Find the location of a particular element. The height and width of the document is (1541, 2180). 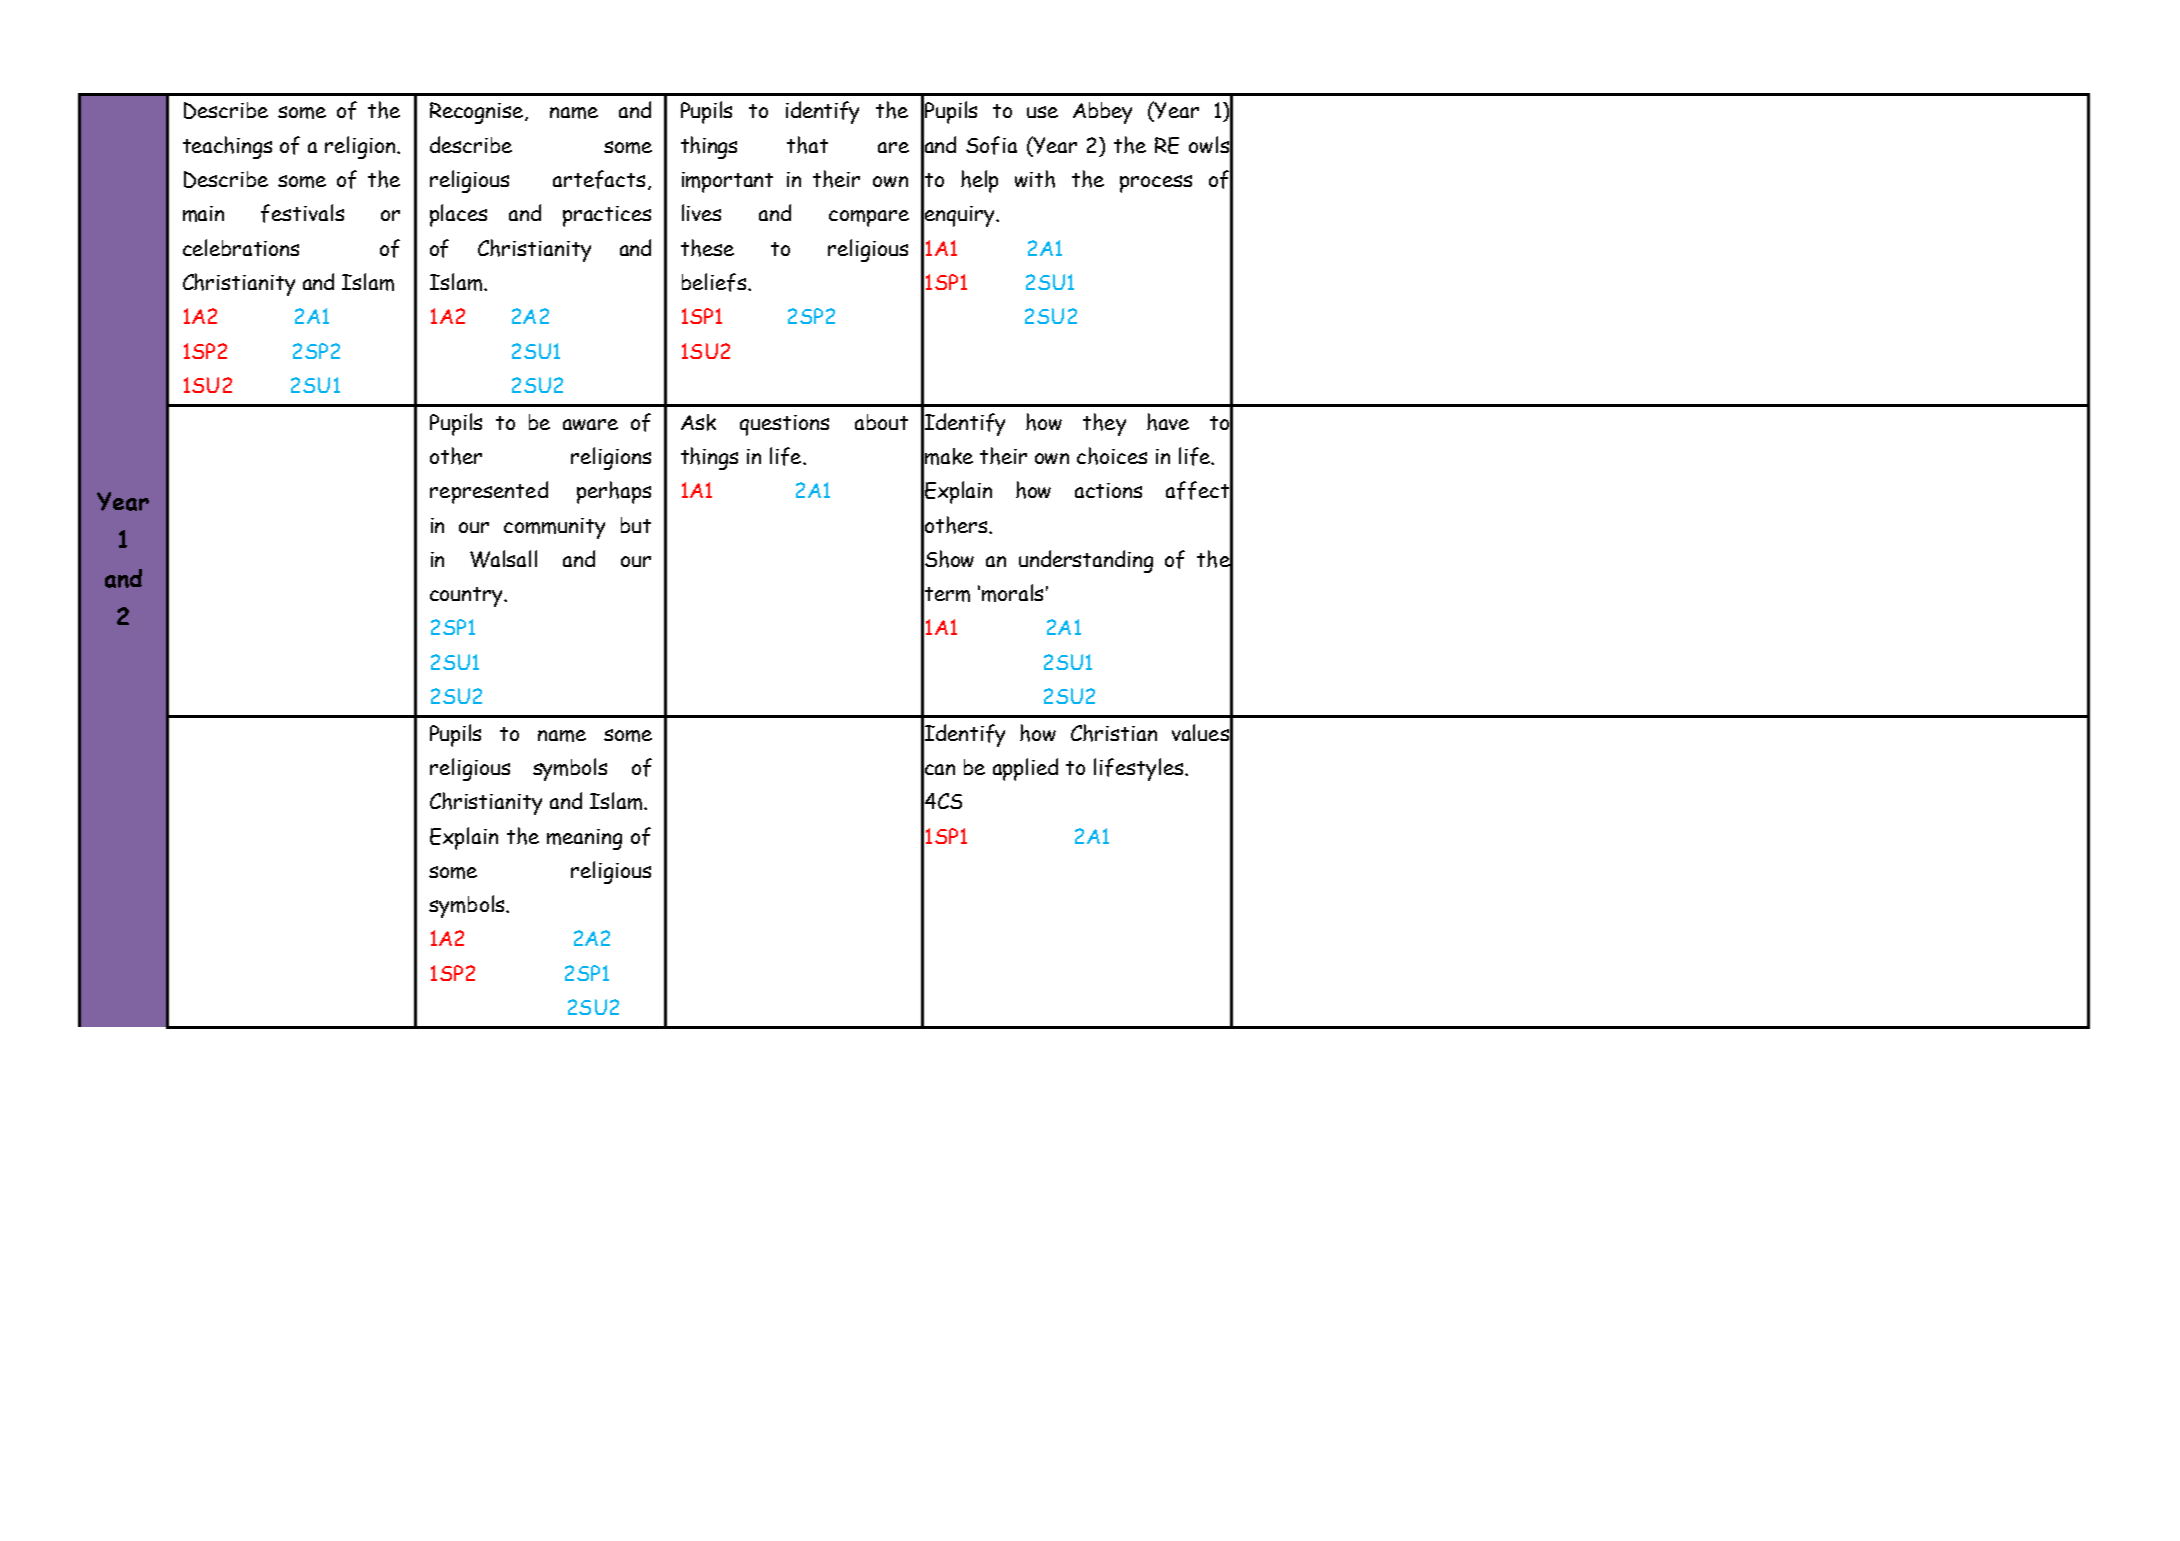

teachings is located at coordinates (227, 147).
